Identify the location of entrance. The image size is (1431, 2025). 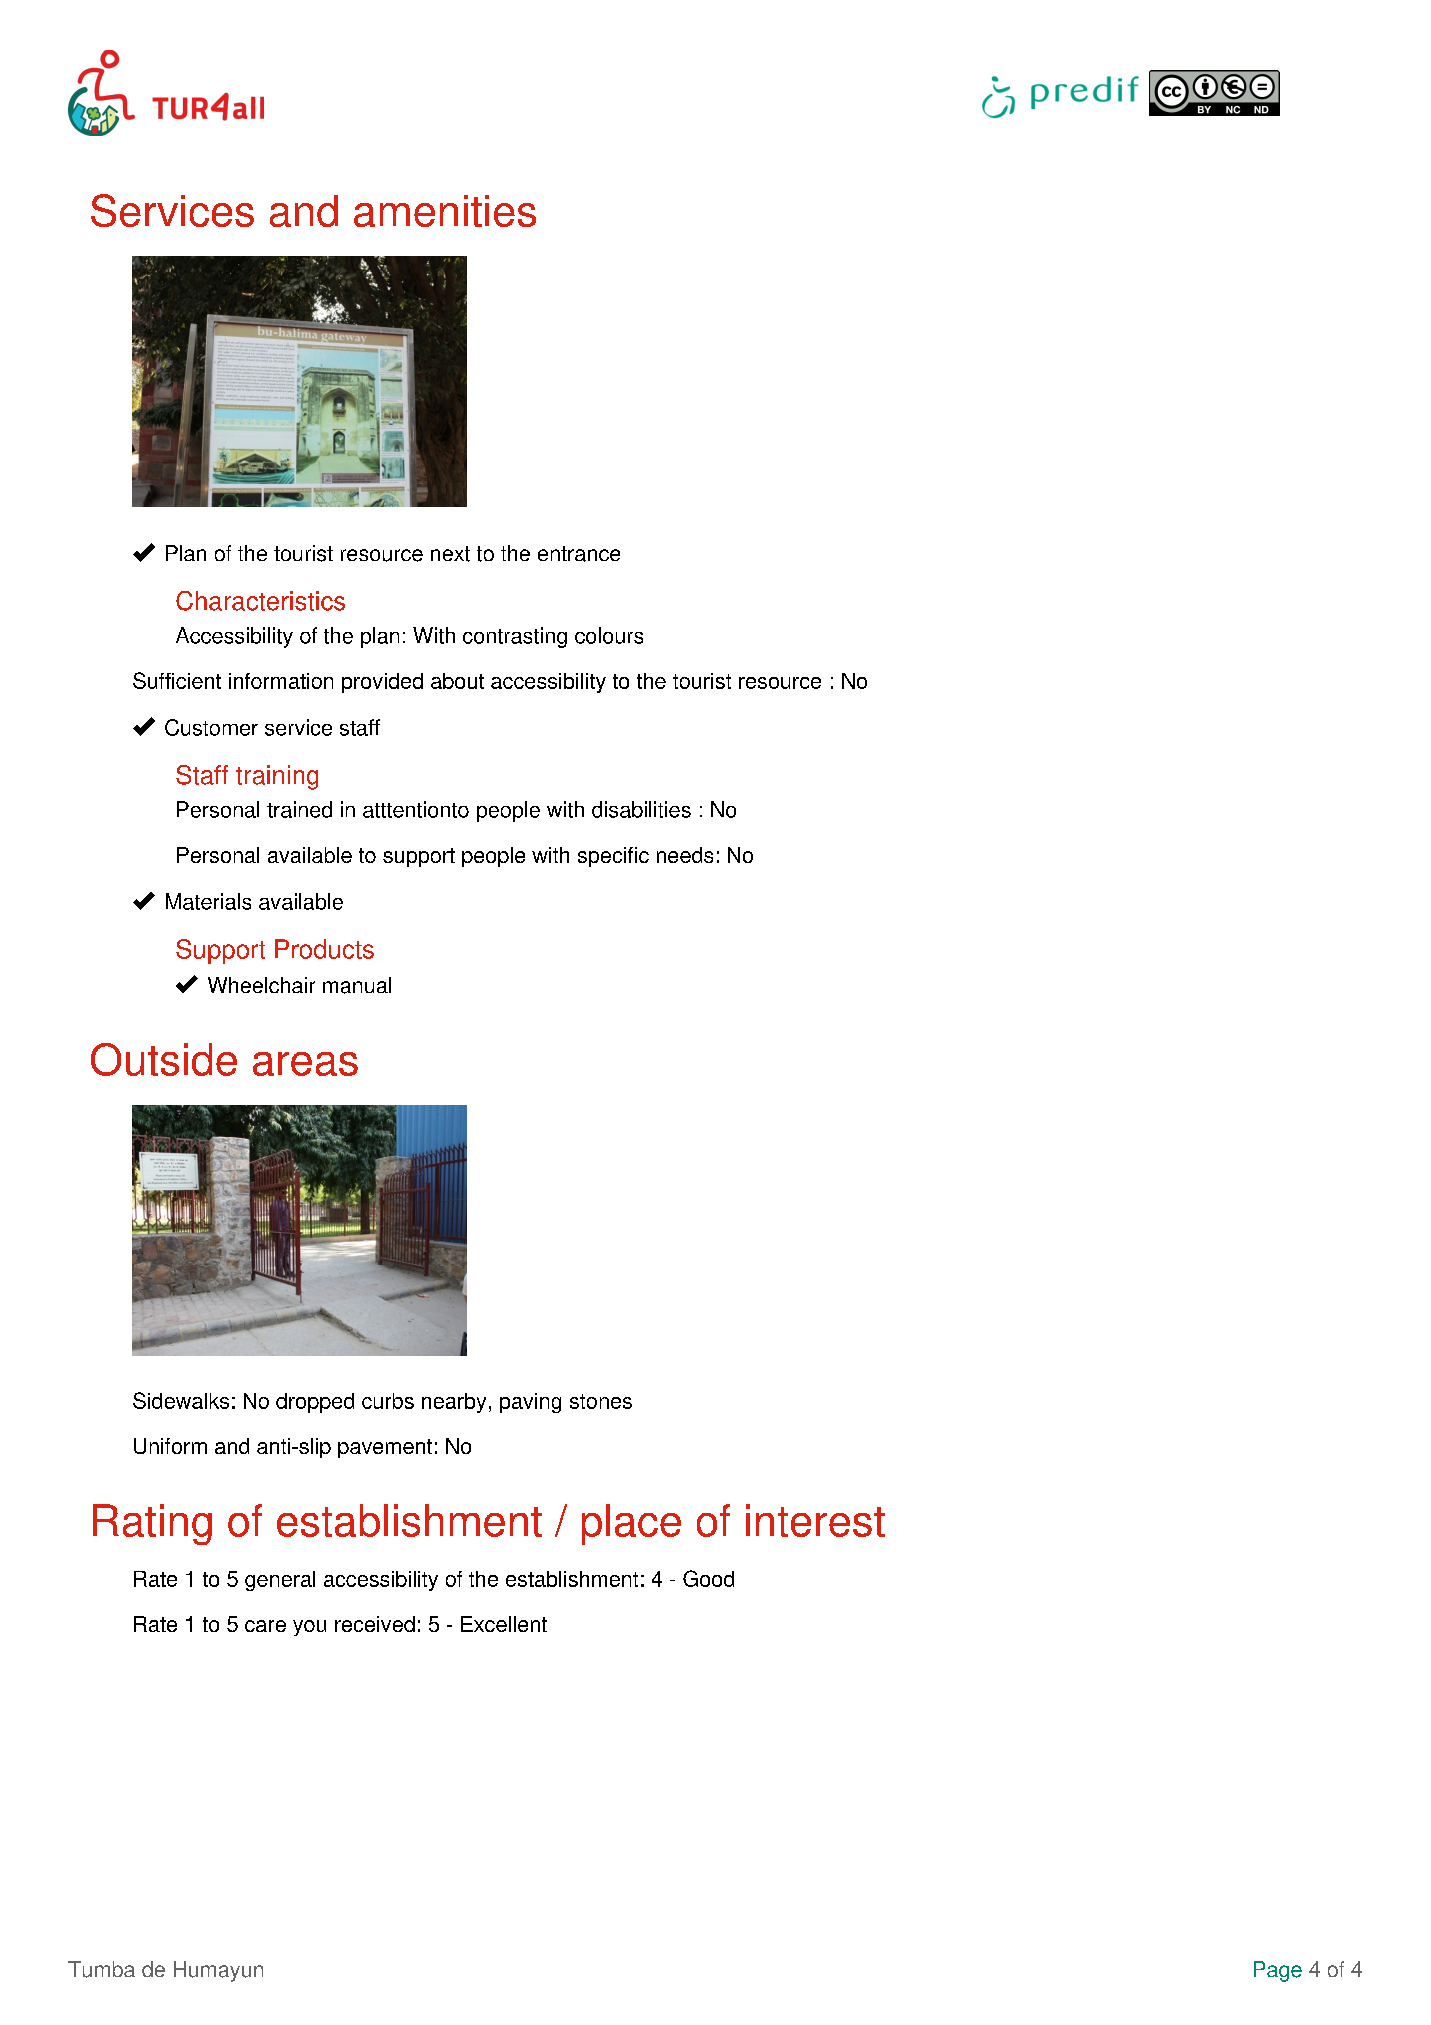
(579, 554).
